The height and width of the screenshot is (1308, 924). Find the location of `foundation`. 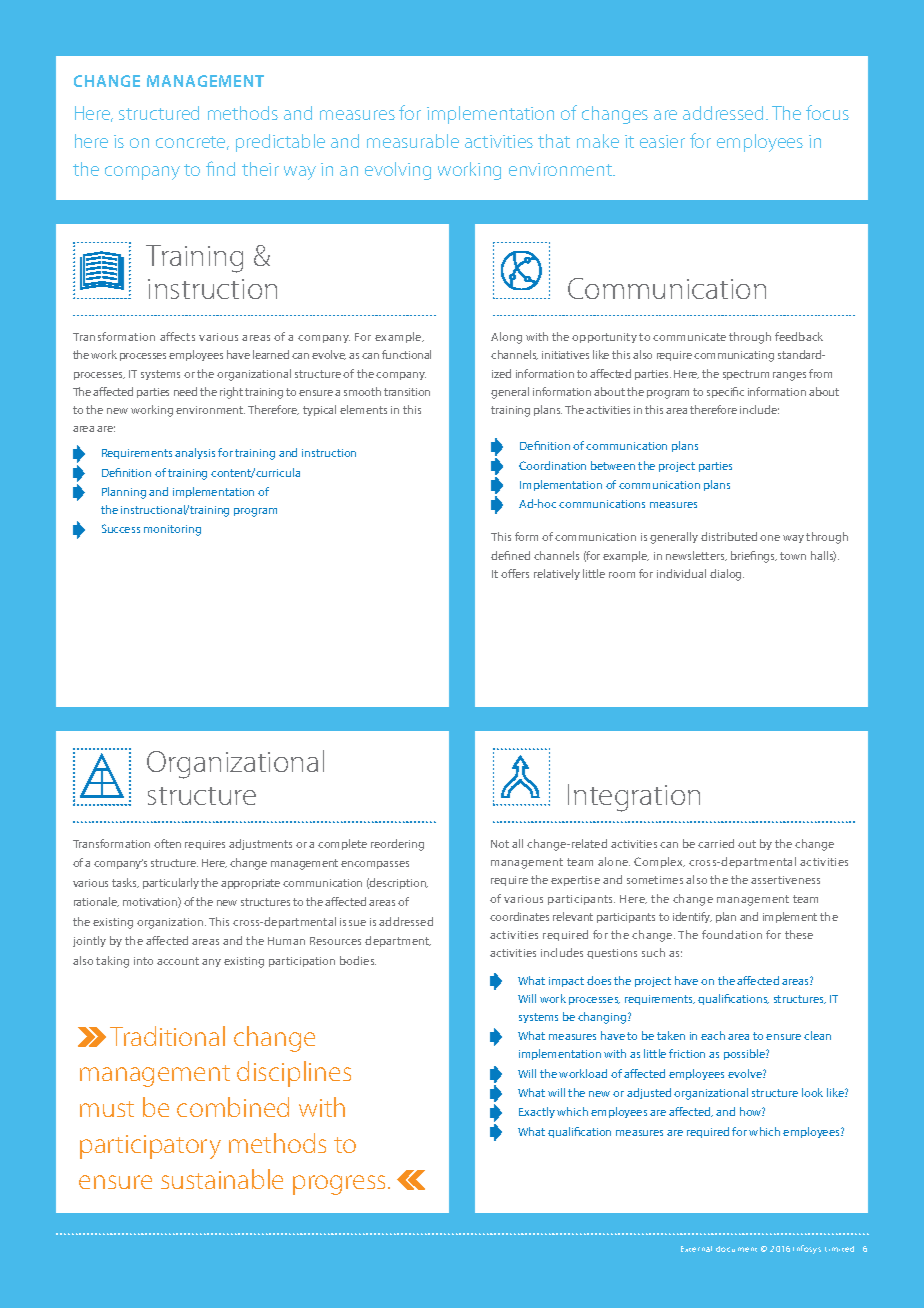

foundation is located at coordinates (732, 934).
